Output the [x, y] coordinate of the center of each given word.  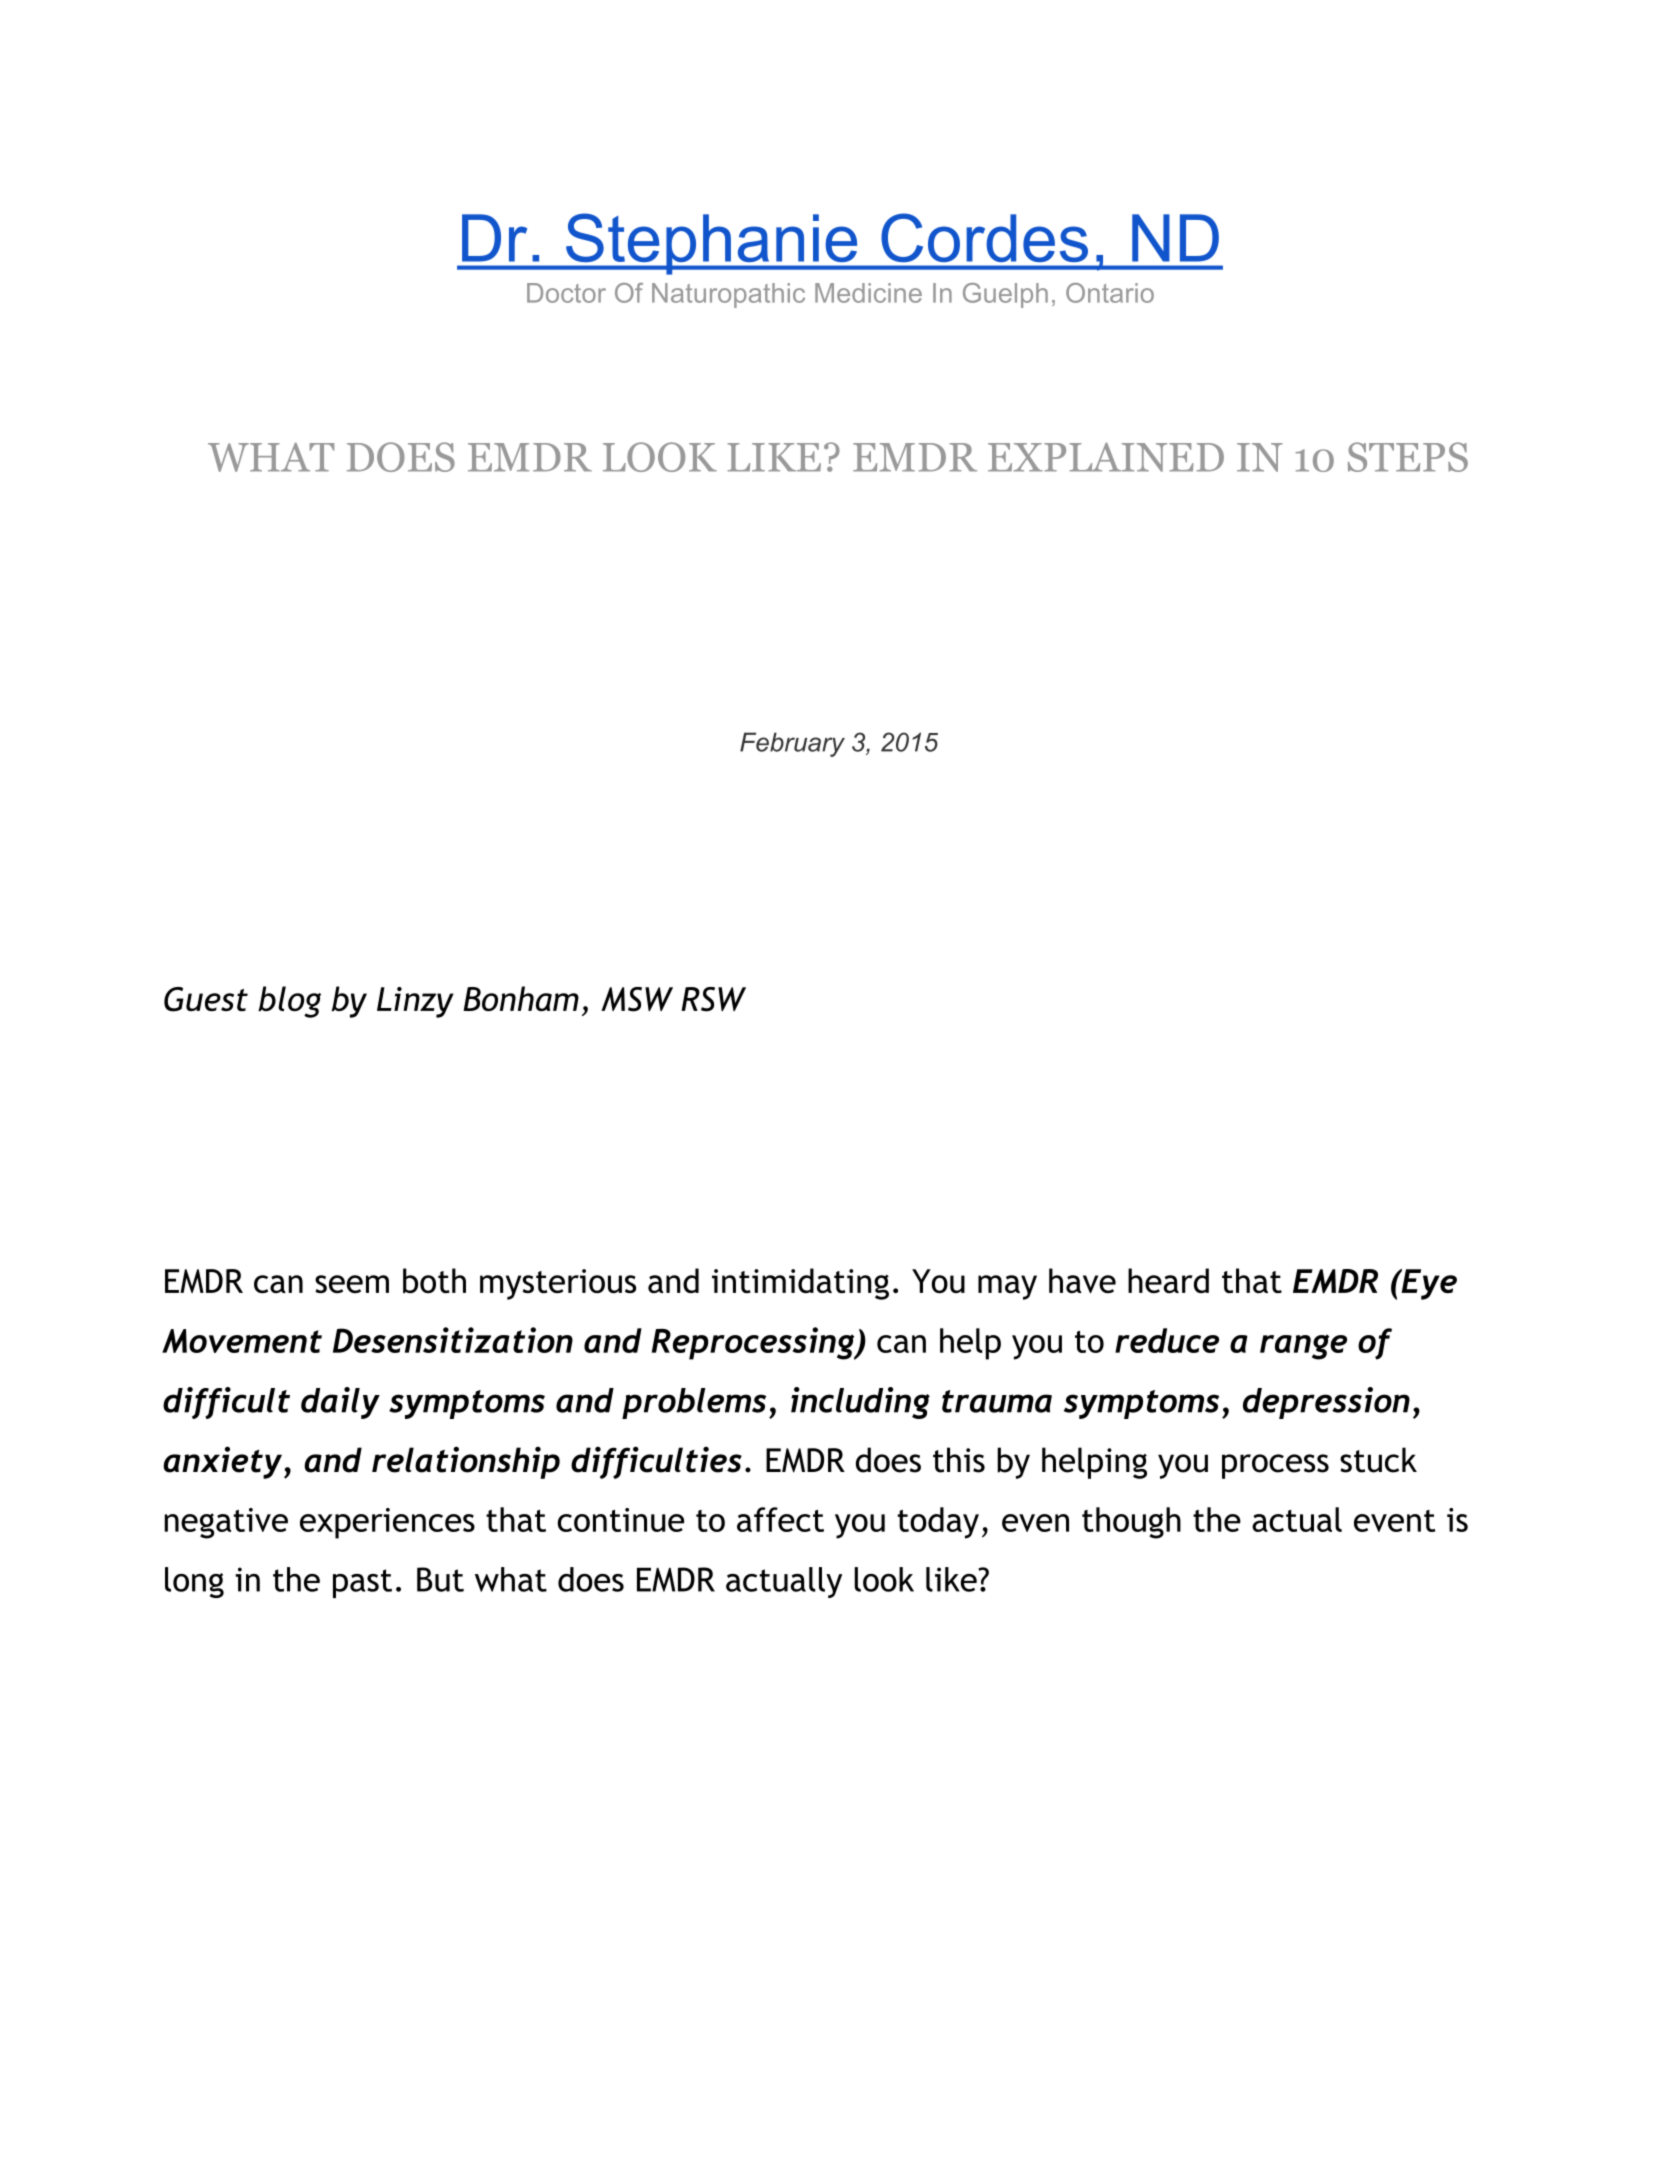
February [792, 744]
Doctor [566, 293]
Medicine [868, 293]
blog [289, 1002]
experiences [387, 1523]
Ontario [1110, 293]
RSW [713, 999]
